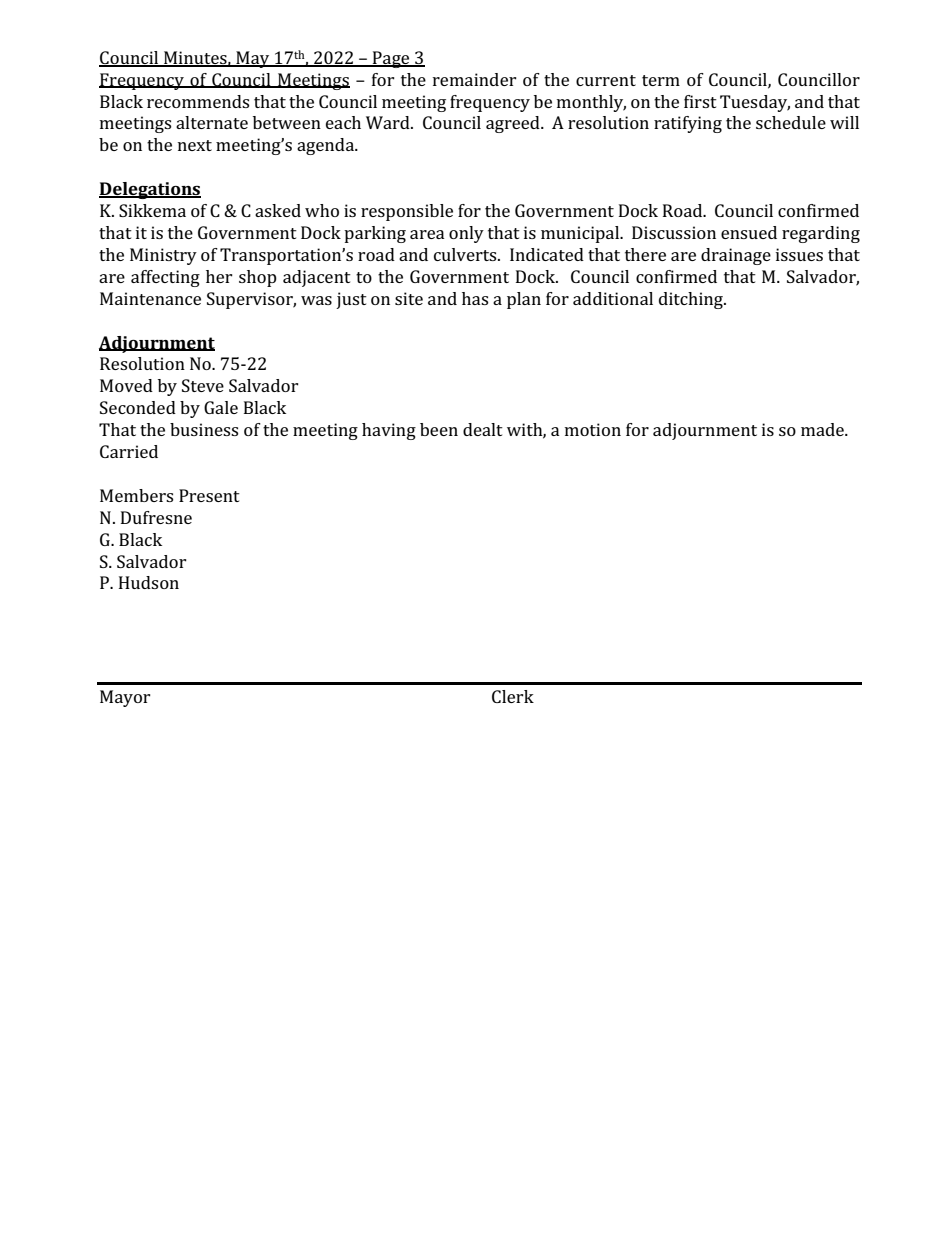 This screenshot has height=1233, width=952. Describe the element at coordinates (198, 101) in the screenshot. I see `recommends` at that location.
